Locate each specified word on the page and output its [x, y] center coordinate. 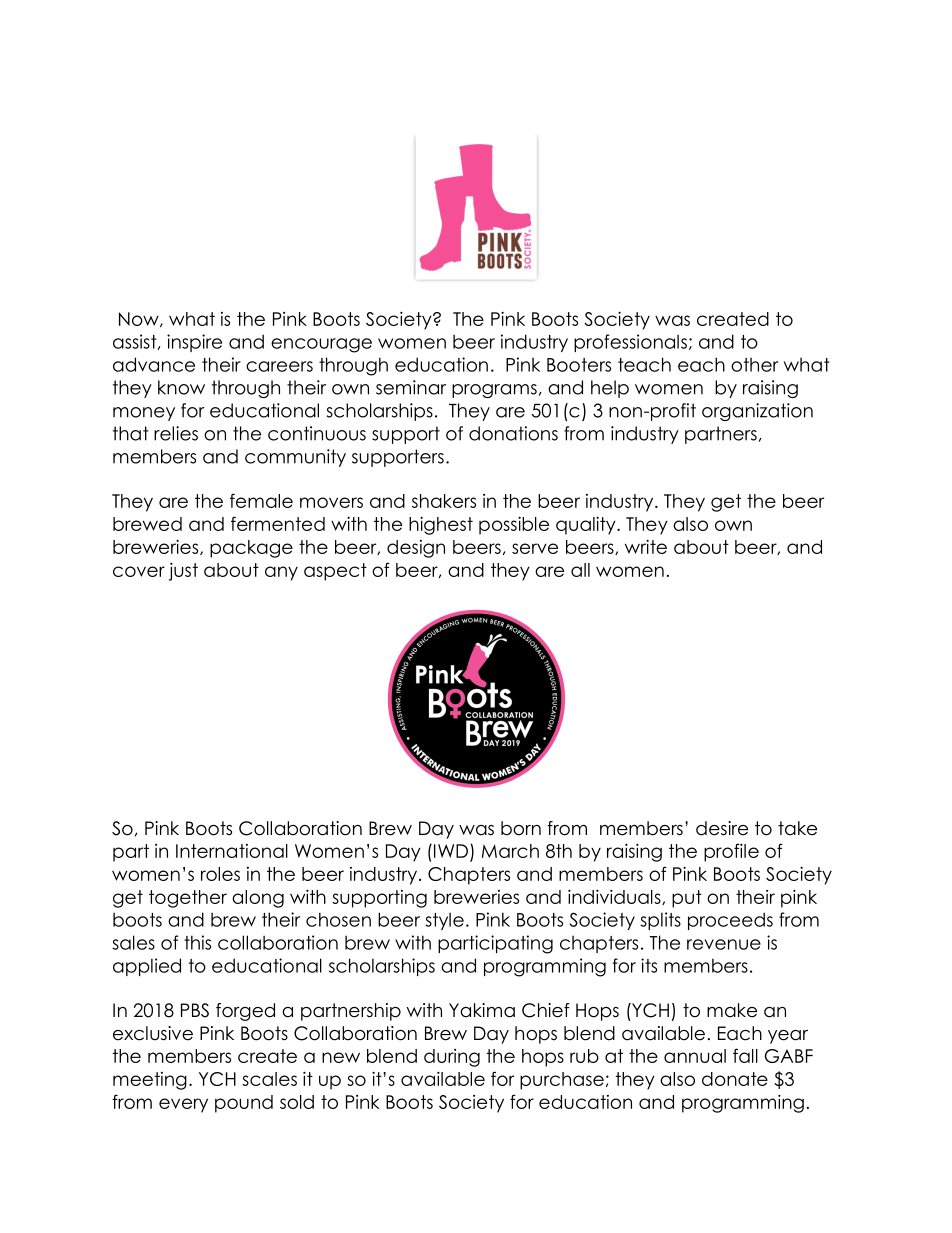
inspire [194, 343]
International [232, 851]
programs [494, 391]
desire [722, 828]
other [754, 365]
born [521, 828]
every [183, 1105]
